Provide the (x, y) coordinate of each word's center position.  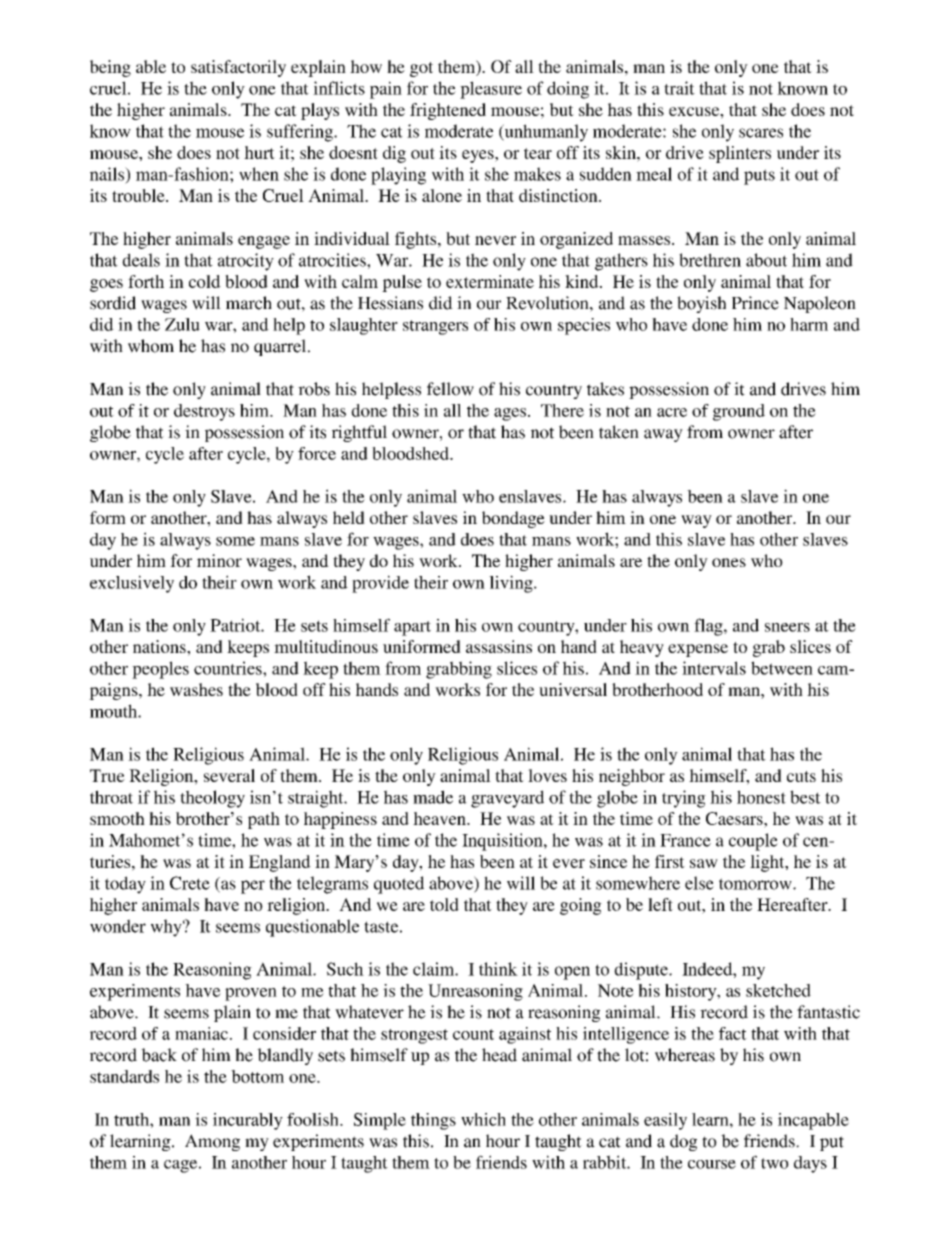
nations (160, 646)
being (110, 68)
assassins (499, 646)
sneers (787, 627)
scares (761, 133)
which (483, 1119)
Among (212, 1142)
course (712, 1164)
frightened (448, 111)
